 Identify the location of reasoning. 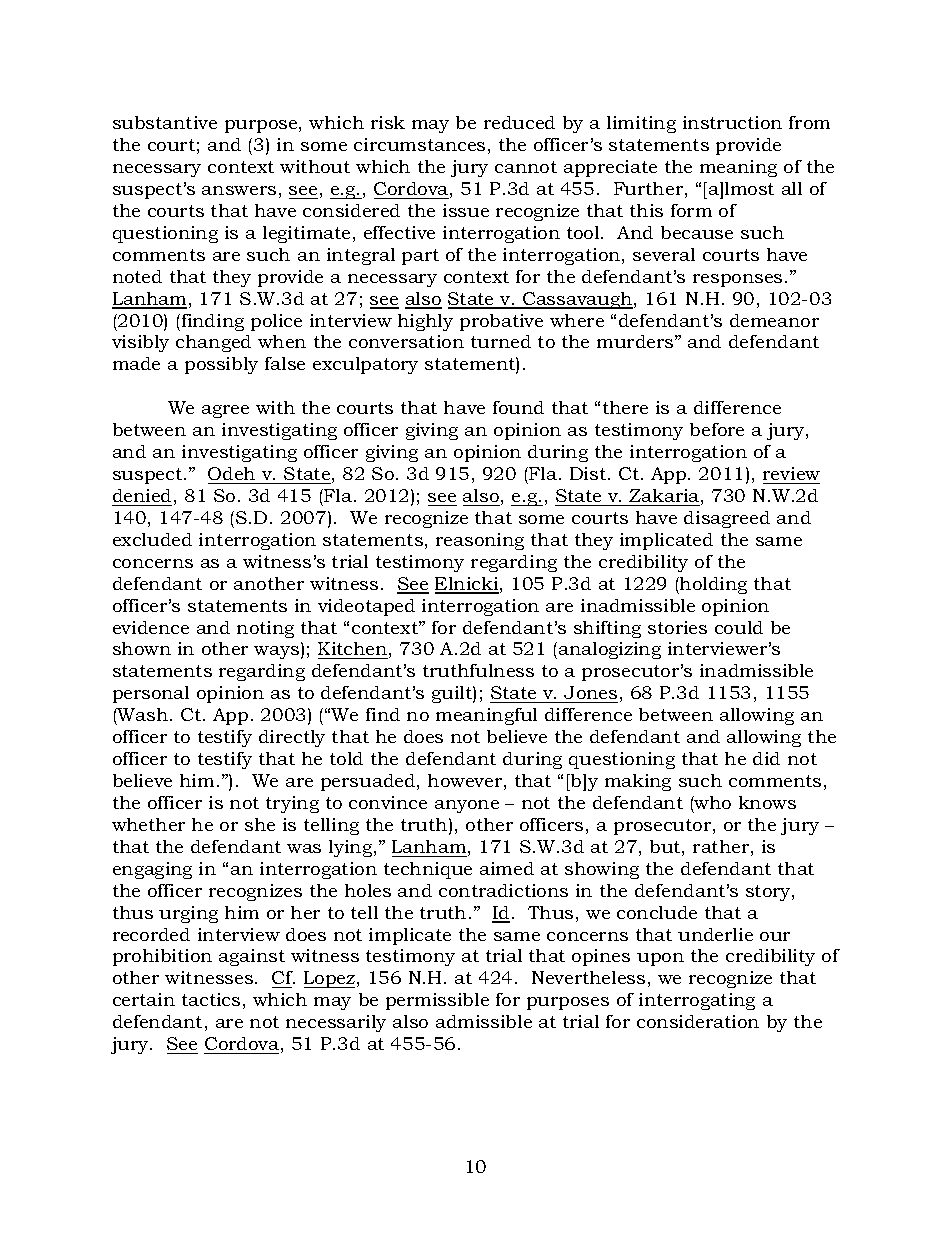
(480, 541).
